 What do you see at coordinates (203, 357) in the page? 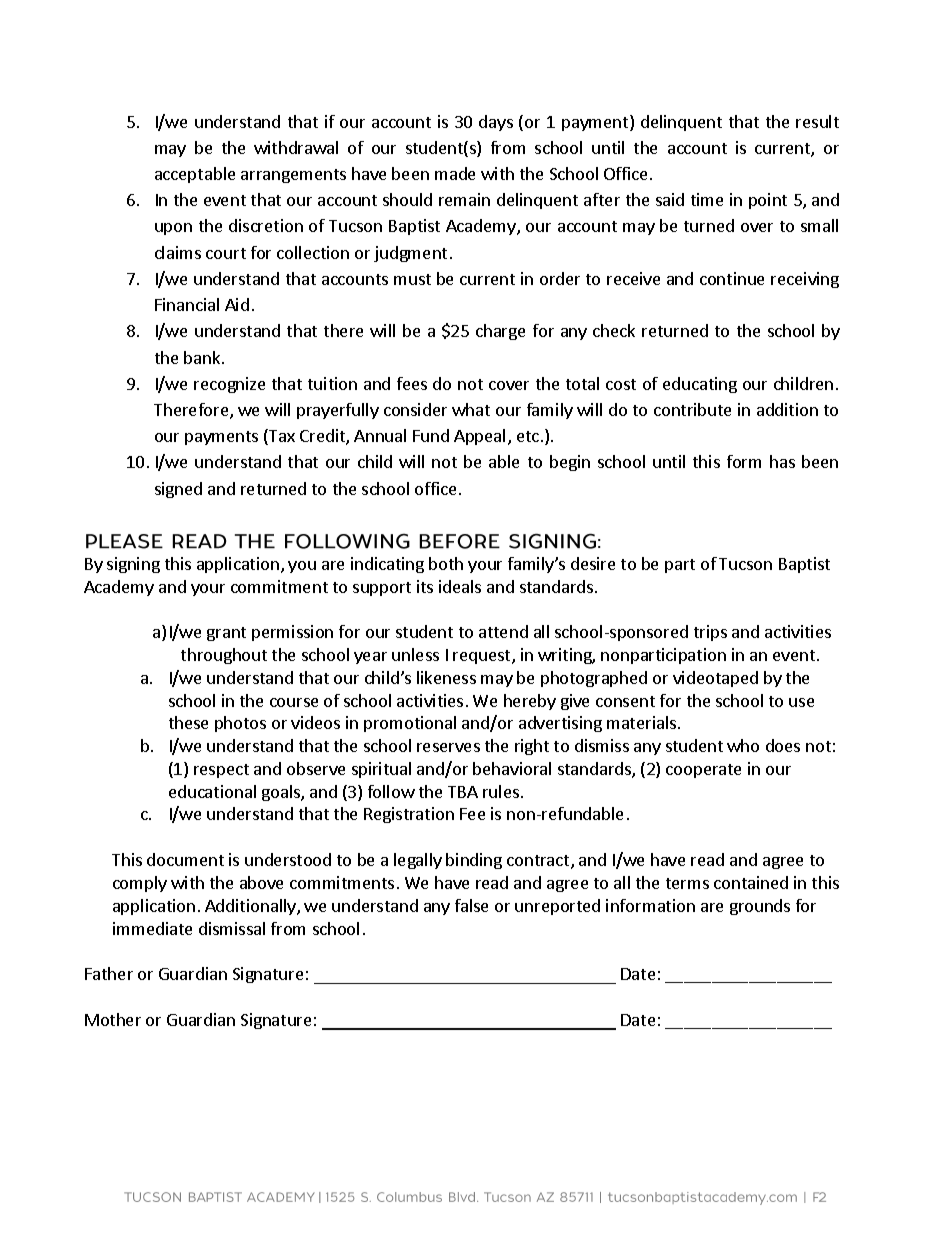
I see `bank` at bounding box center [203, 357].
